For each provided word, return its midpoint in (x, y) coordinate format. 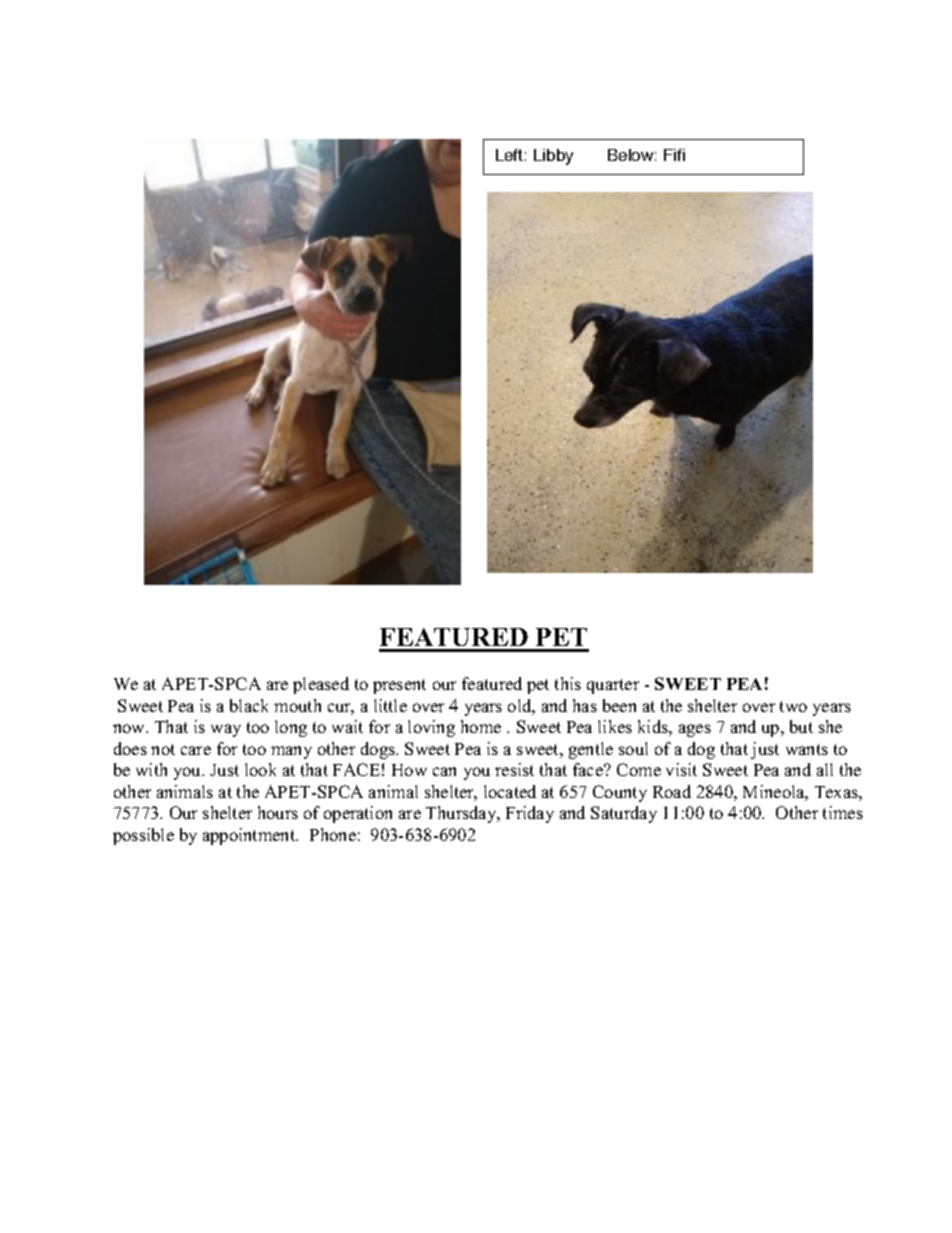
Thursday (462, 814)
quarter (613, 686)
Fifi (674, 155)
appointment (250, 836)
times (843, 812)
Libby (553, 157)
